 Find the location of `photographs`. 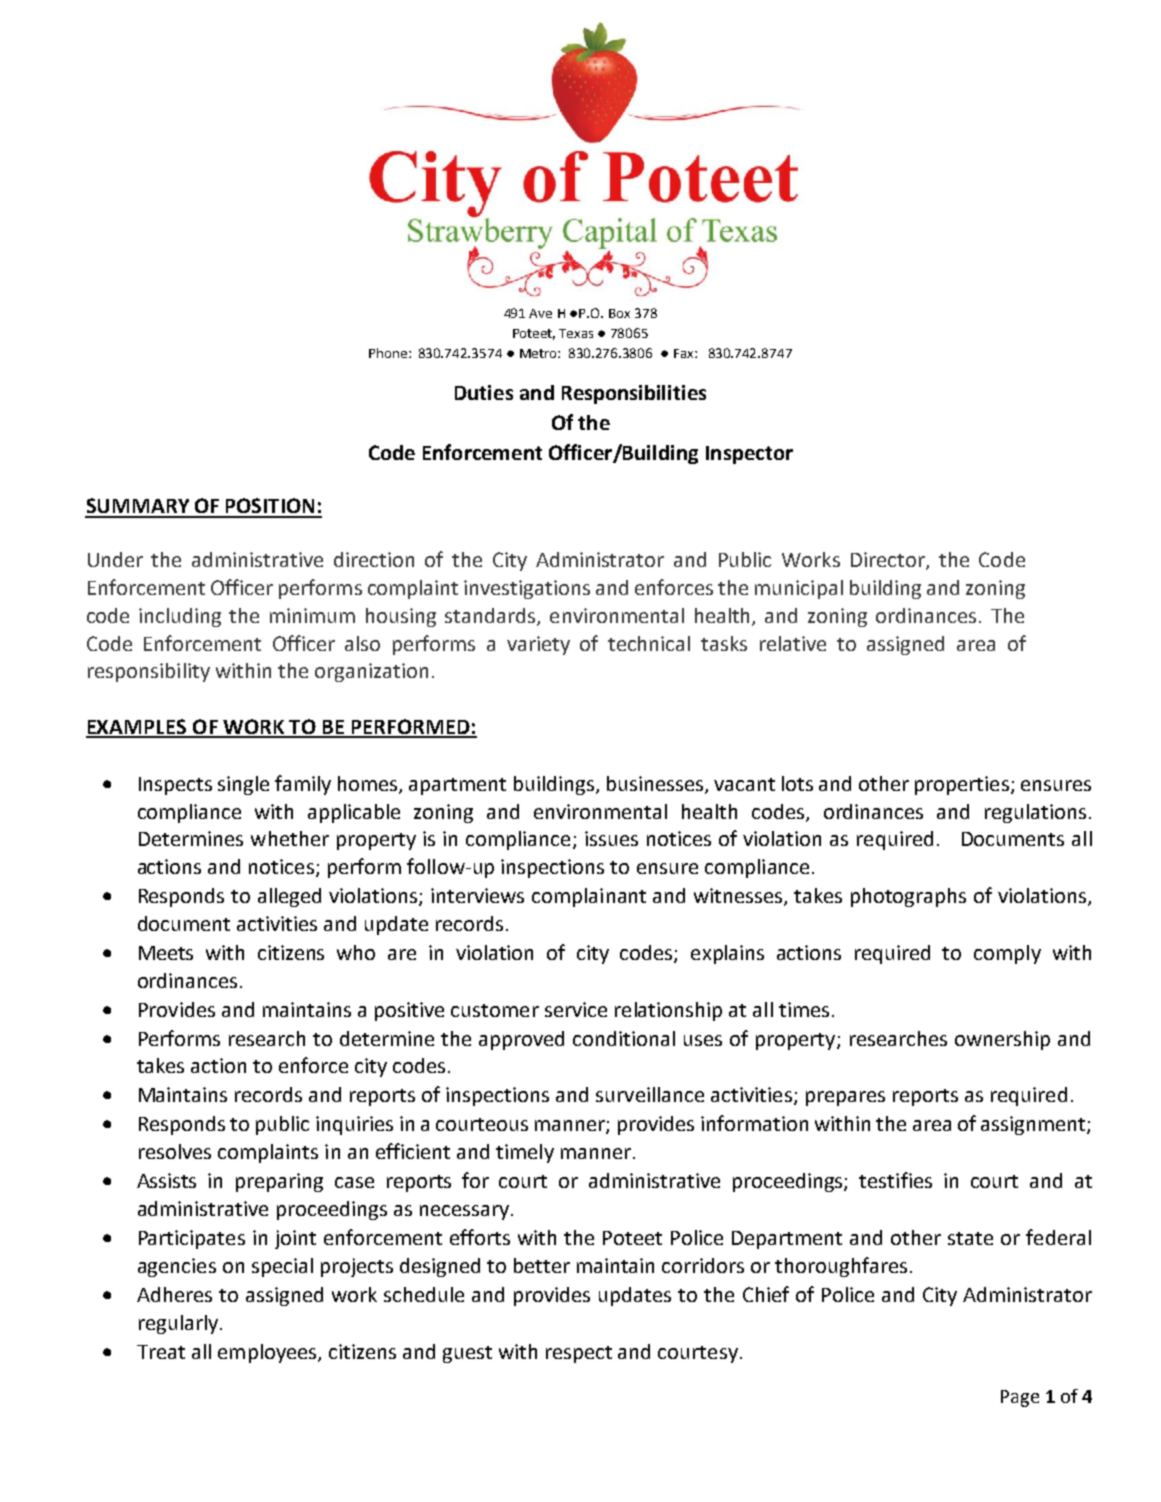

photographs is located at coordinates (908, 897).
